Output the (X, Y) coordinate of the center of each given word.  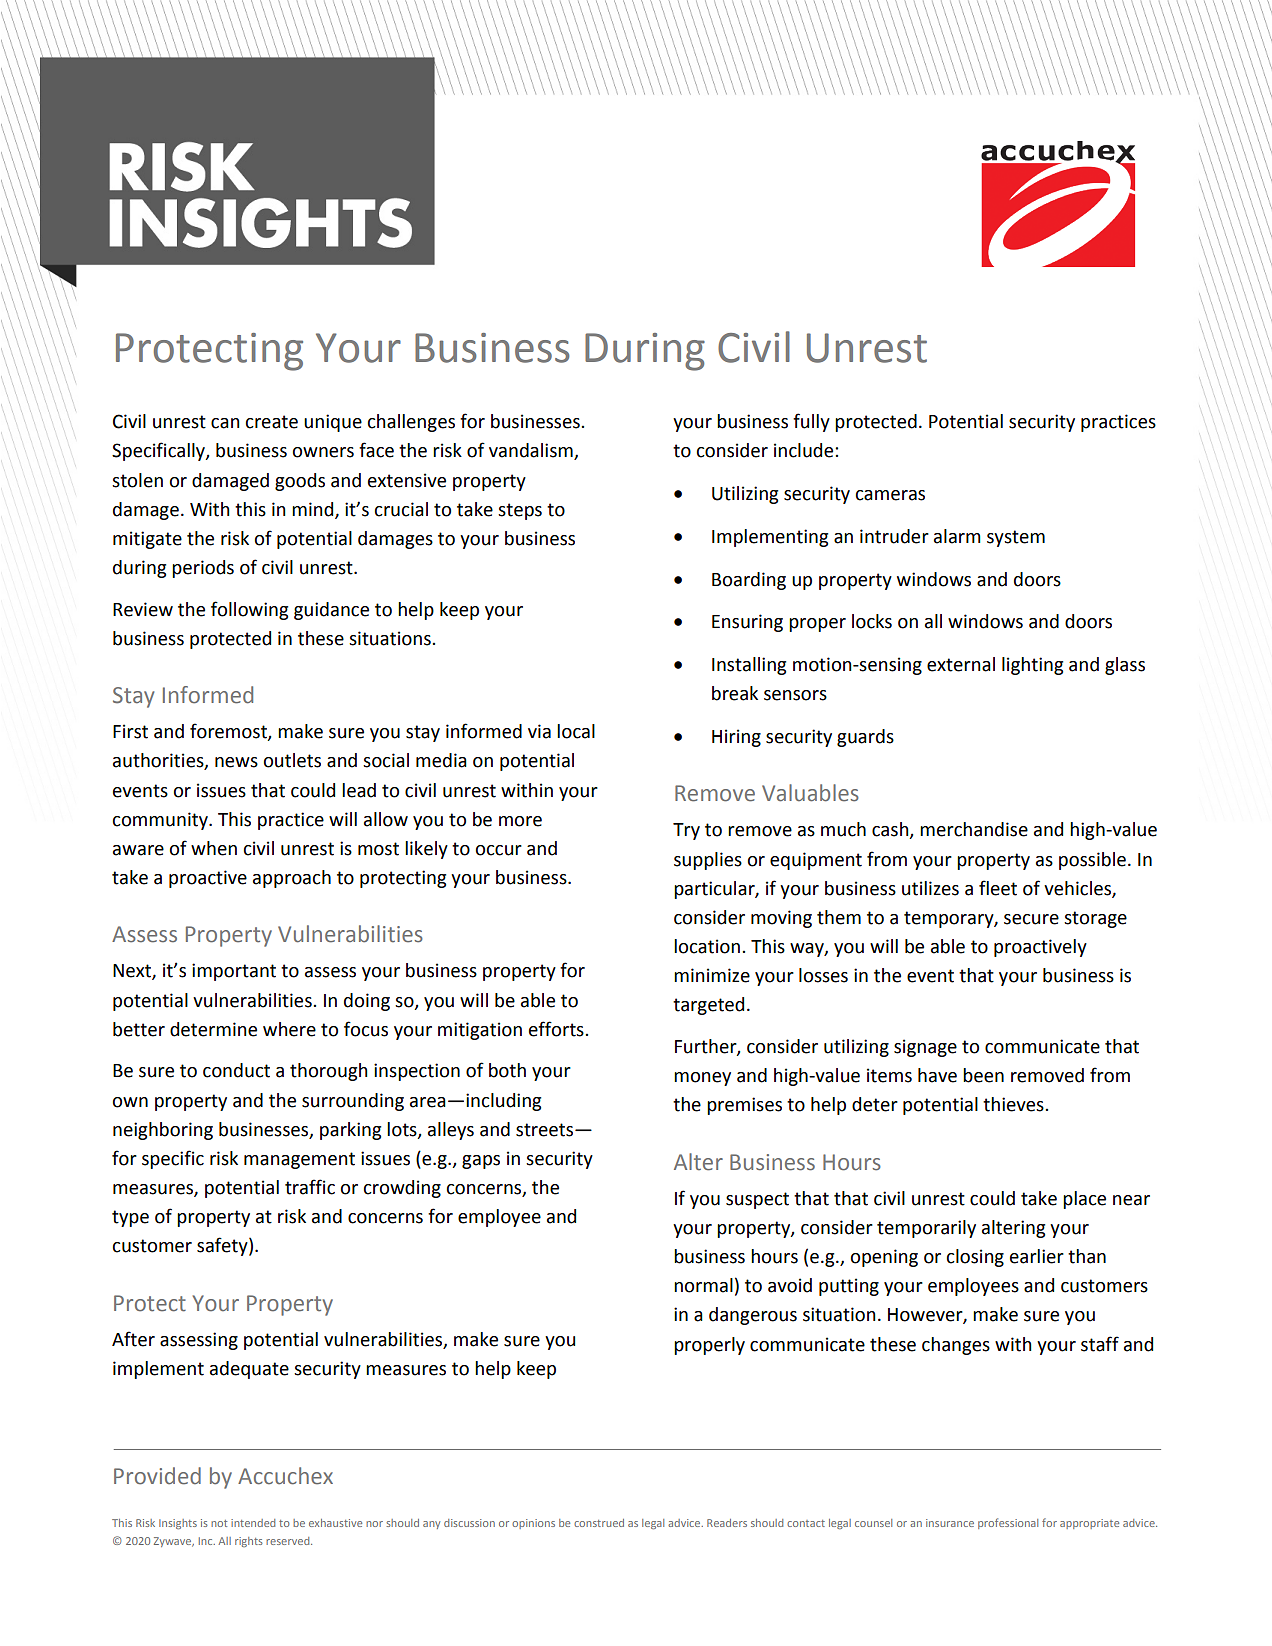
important (234, 972)
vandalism (532, 451)
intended (253, 1523)
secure (1031, 919)
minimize (712, 975)
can (225, 423)
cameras (890, 495)
